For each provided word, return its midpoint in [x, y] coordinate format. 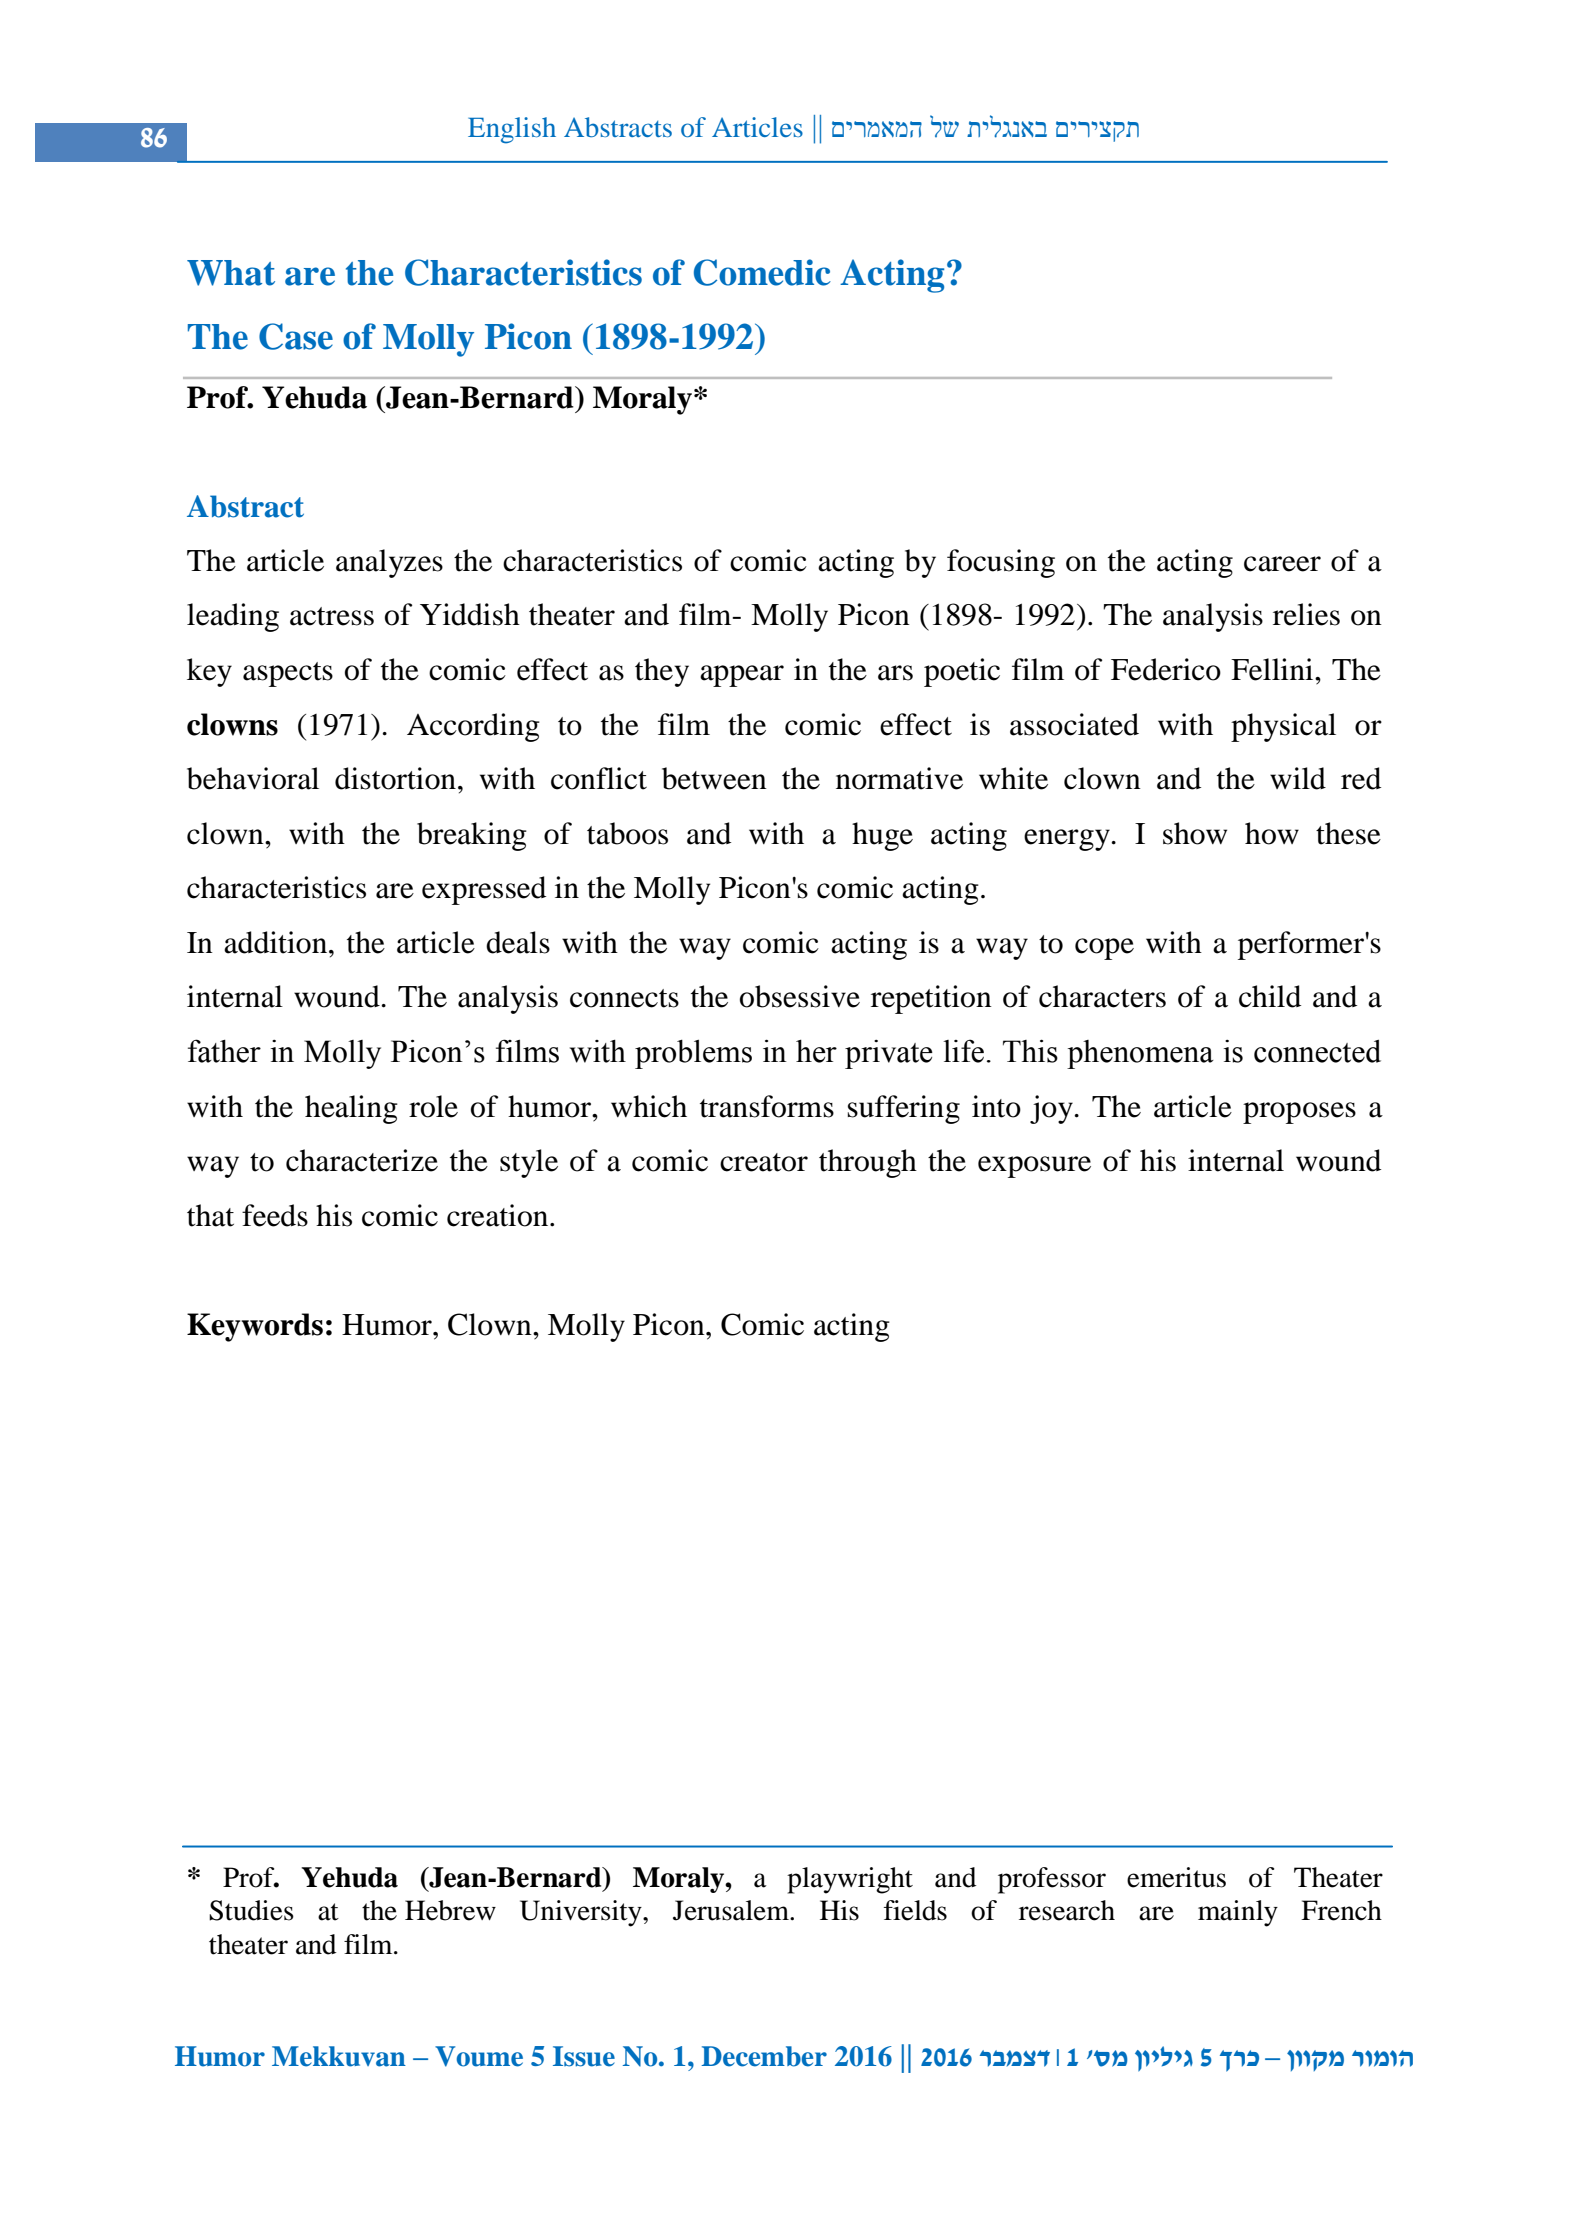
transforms [767, 1106]
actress [332, 616]
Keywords [255, 1327]
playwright [850, 1880]
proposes [1299, 1113]
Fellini [1273, 669]
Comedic [762, 272]
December [764, 2056]
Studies [251, 1910]
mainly [1238, 1913]
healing [351, 1109]
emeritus [1176, 1877]
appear [742, 676]
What [231, 273]
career [1282, 564]
